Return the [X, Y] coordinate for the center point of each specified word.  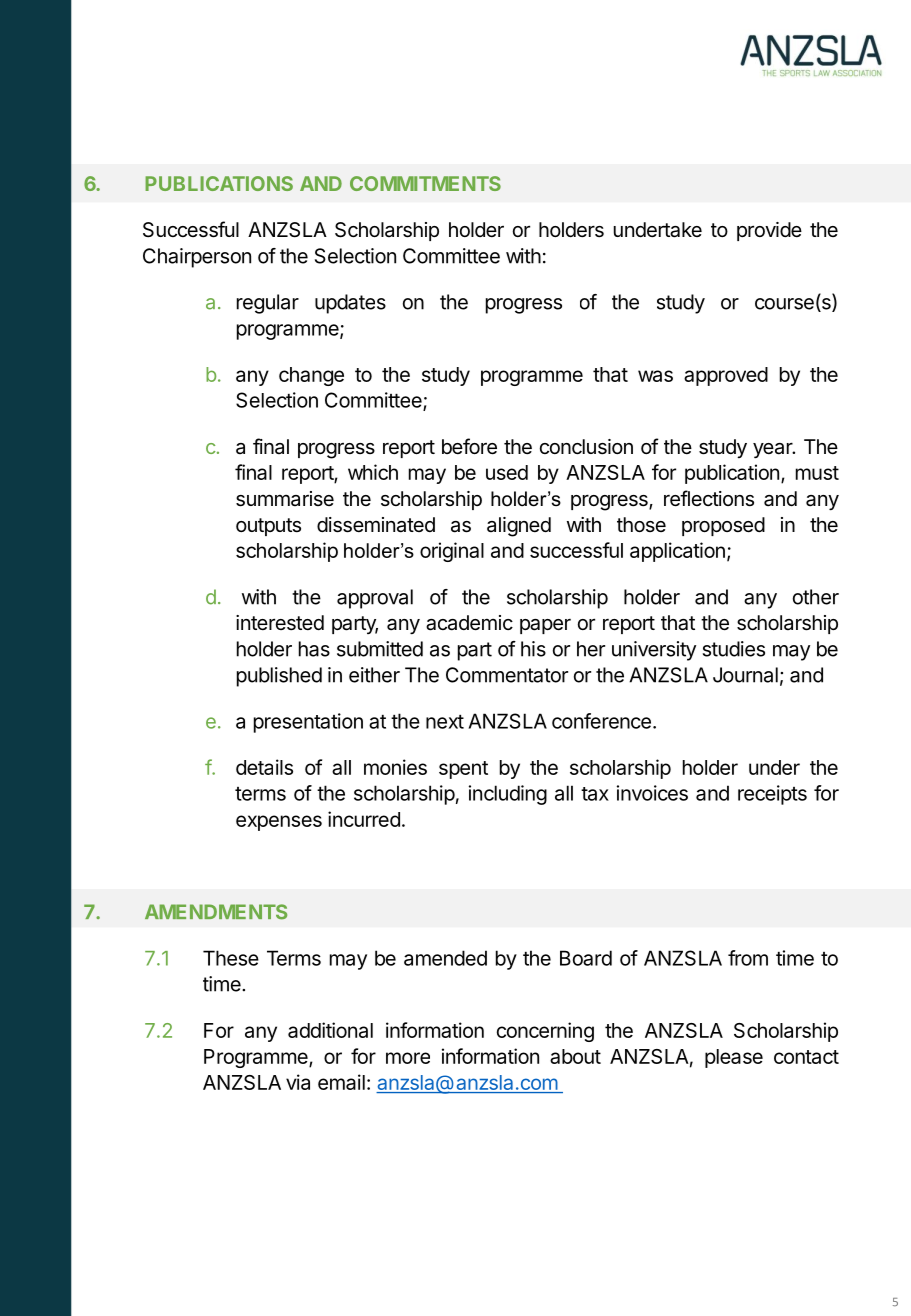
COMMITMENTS [425, 183]
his [533, 649]
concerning [545, 1032]
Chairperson [197, 258]
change [311, 376]
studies [734, 649]
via [298, 1082]
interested [280, 623]
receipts [772, 795]
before [469, 446]
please [734, 1058]
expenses [279, 823]
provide [769, 231]
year [773, 450]
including [508, 795]
